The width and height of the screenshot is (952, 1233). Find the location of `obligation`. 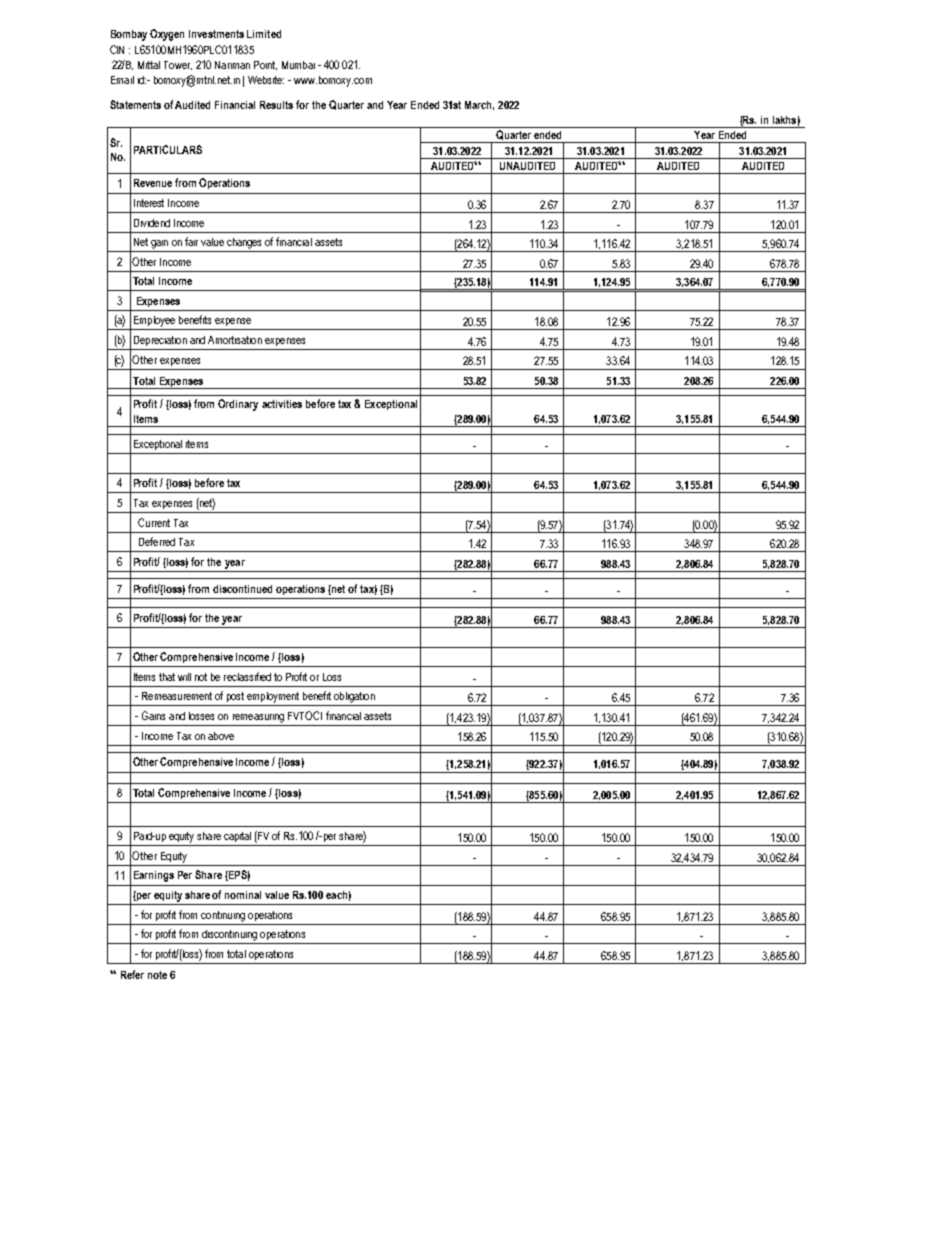

obligation is located at coordinates (354, 697).
